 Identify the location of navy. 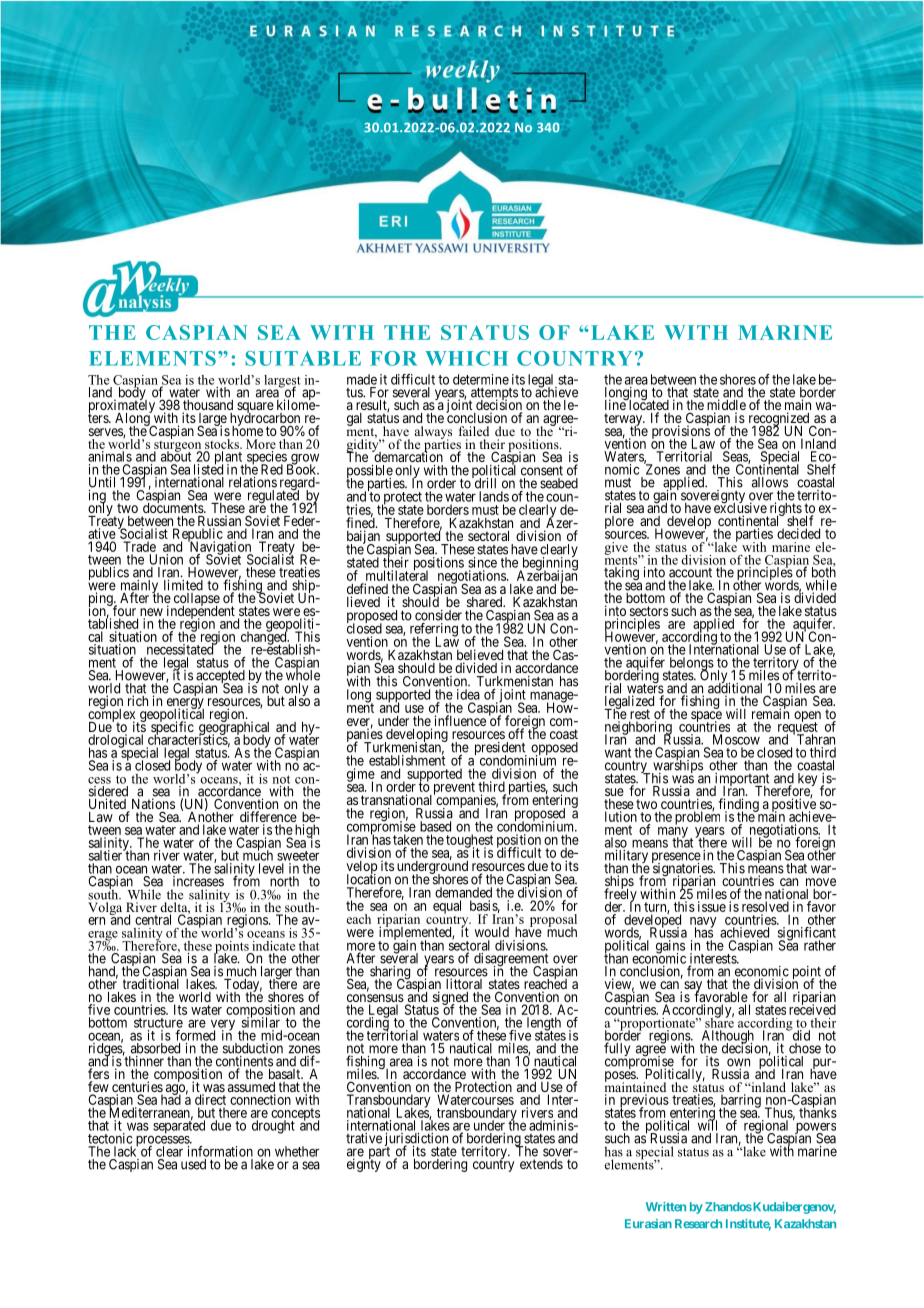
(703, 923).
